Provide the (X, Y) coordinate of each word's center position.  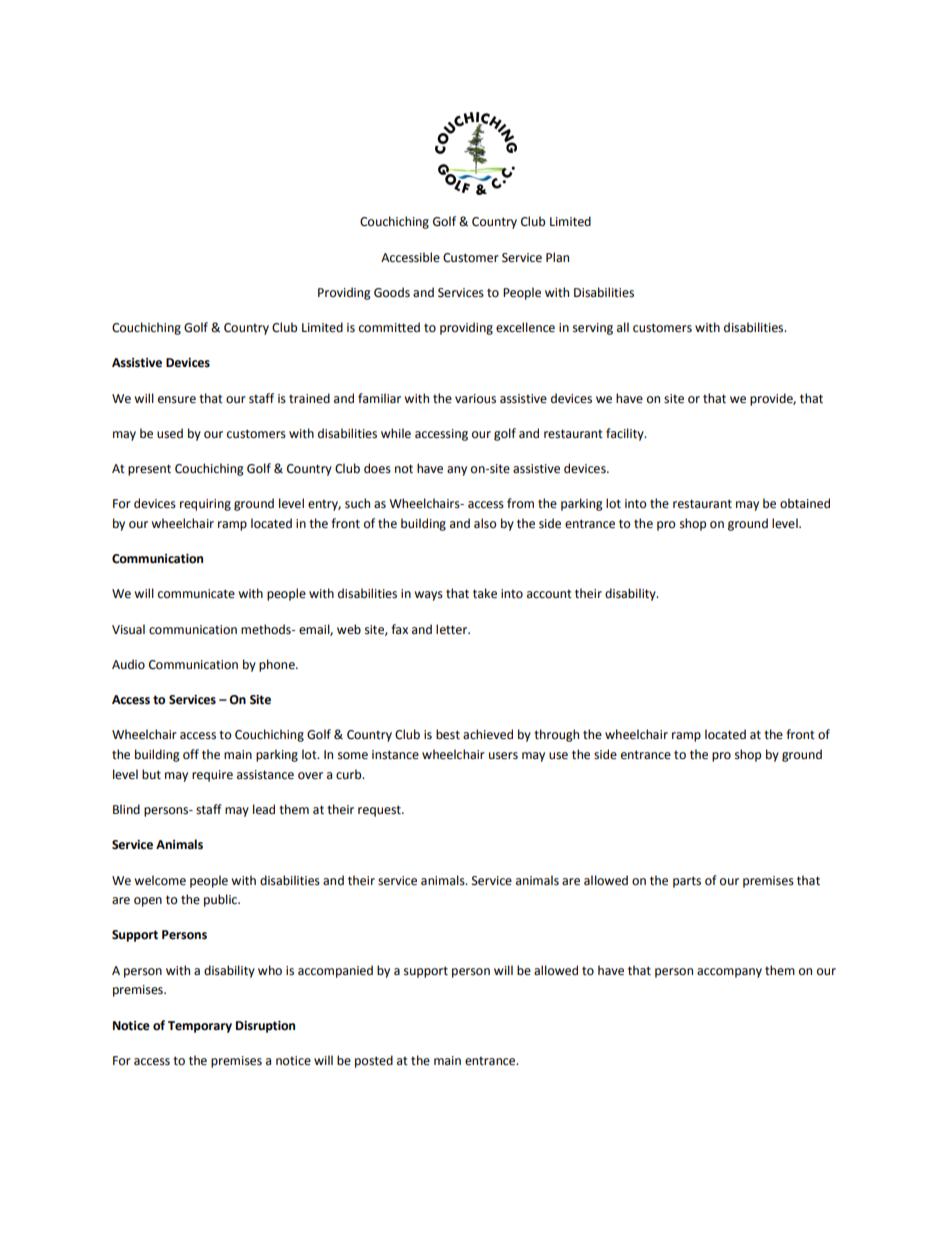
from (520, 503)
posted (374, 1061)
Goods (392, 292)
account (549, 594)
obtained (805, 503)
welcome (160, 880)
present (149, 470)
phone (278, 665)
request (380, 811)
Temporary (200, 1027)
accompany (729, 973)
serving (593, 329)
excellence (525, 327)
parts (687, 882)
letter (453, 629)
